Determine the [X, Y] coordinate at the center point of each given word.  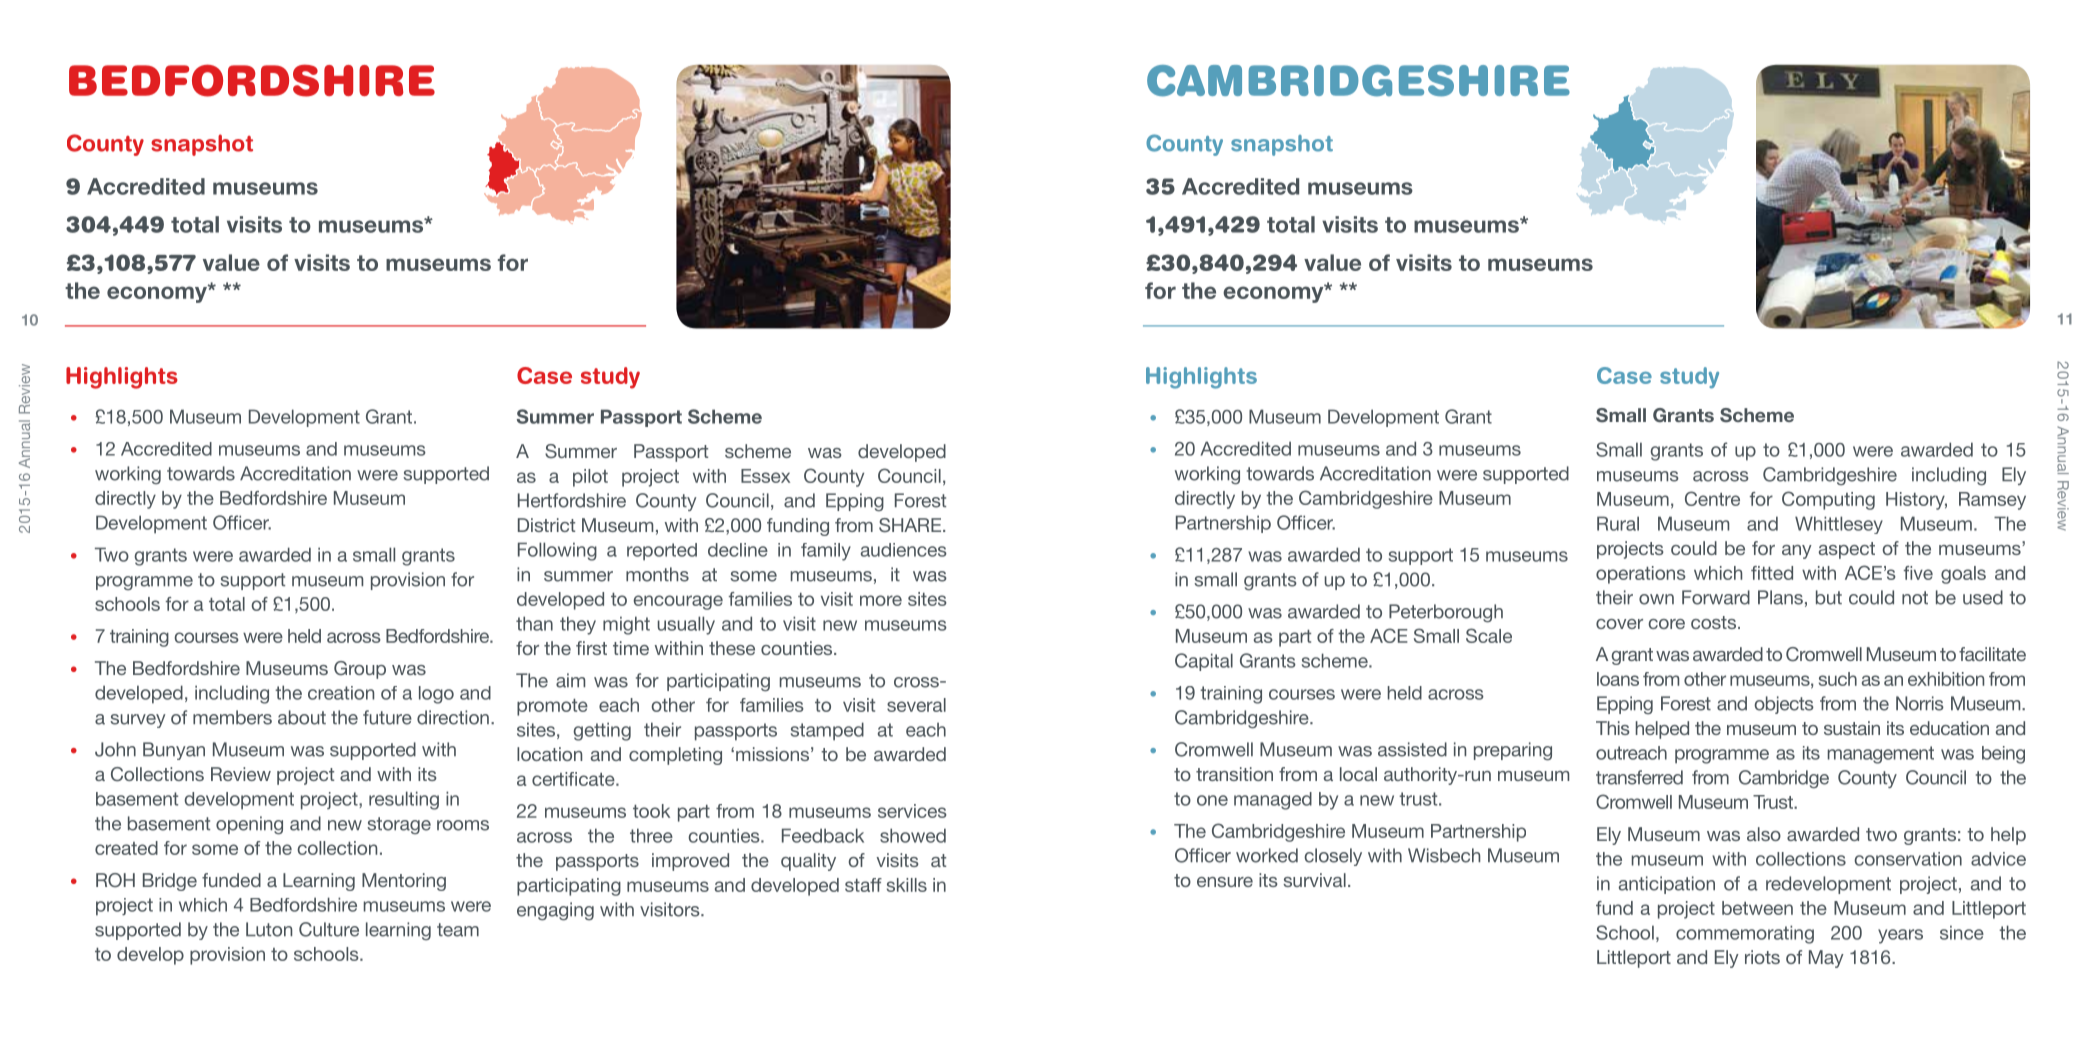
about [302, 717]
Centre [1712, 498]
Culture [329, 929]
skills [907, 885]
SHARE [910, 525]
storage [399, 825]
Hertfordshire [572, 500]
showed [913, 835]
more [881, 600]
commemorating [1745, 934]
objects [1784, 705]
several [916, 705]
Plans [1780, 597]
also [1764, 834]
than [534, 623]
